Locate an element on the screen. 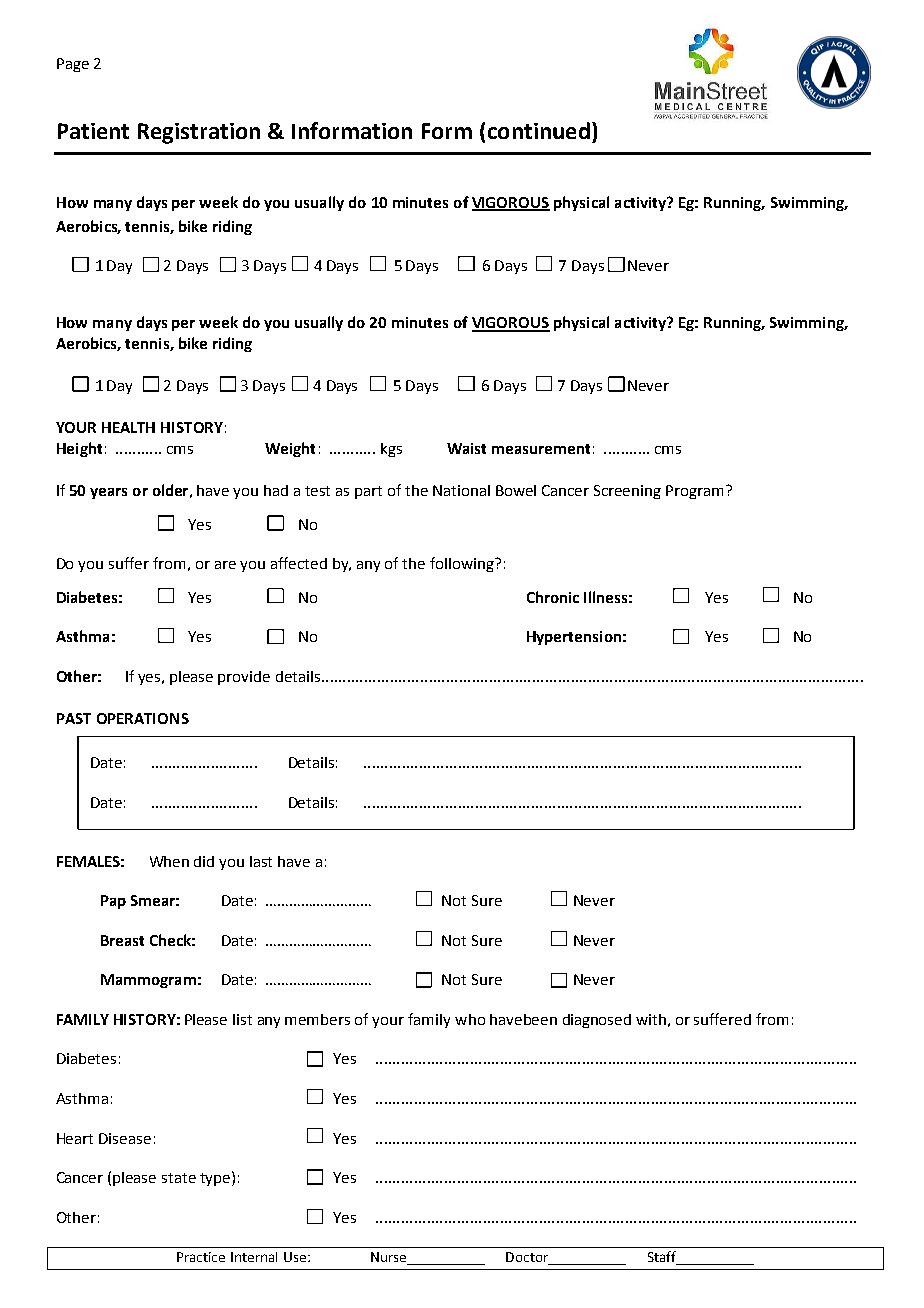  Screening is located at coordinates (627, 492).
